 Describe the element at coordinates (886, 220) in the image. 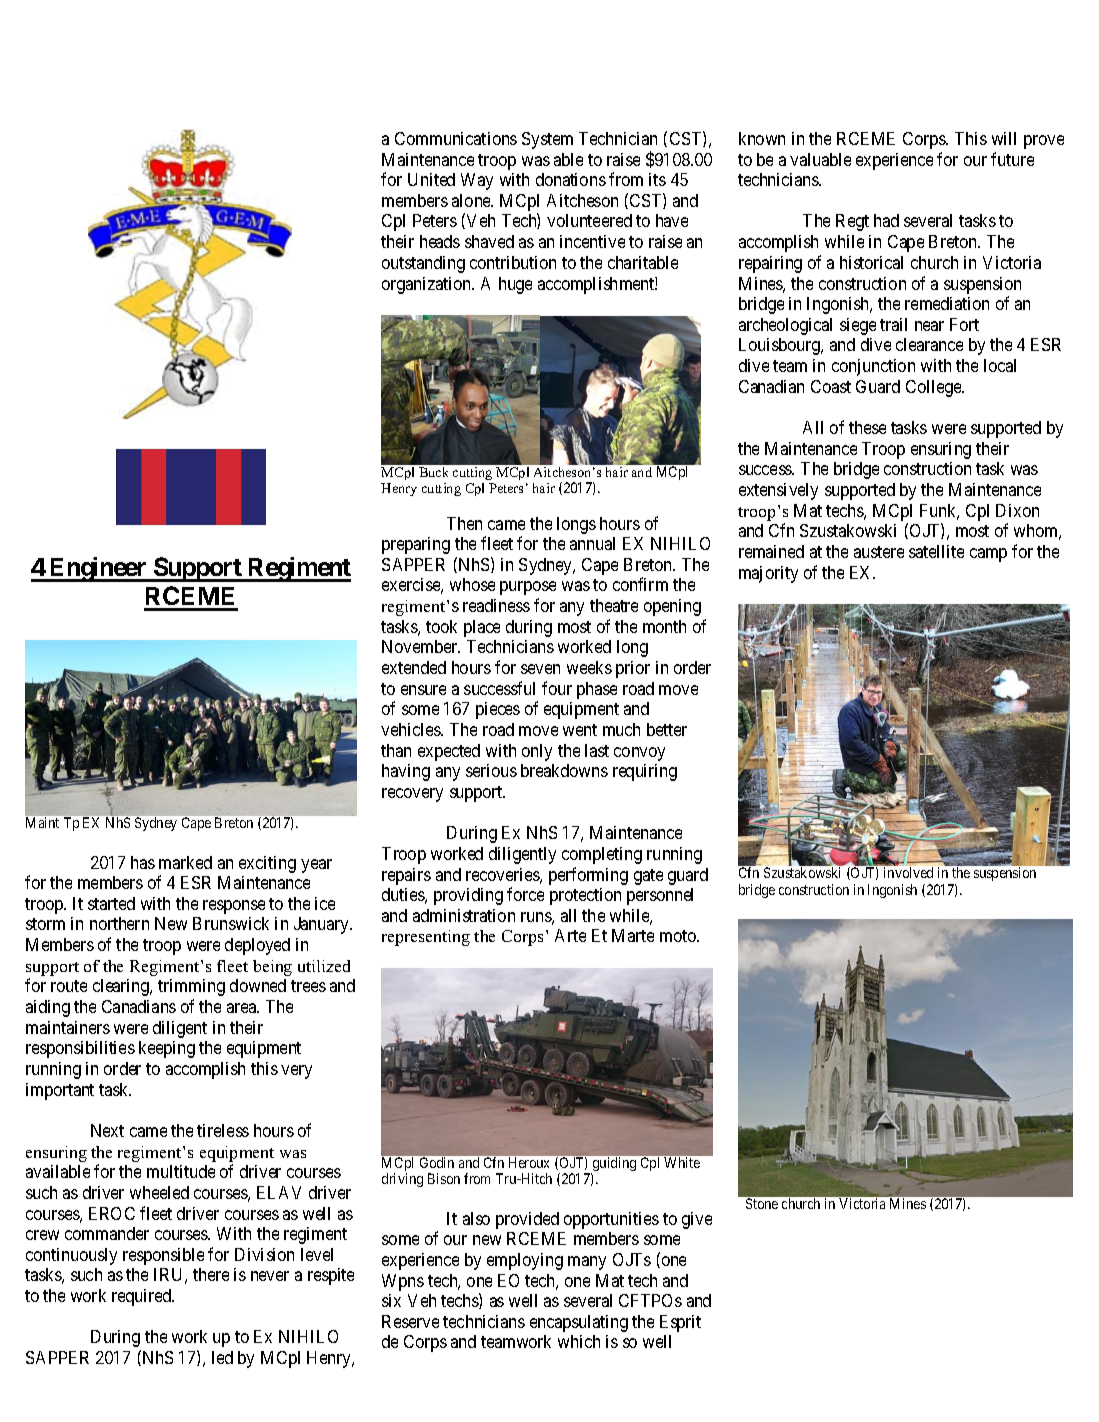

I see `had` at that location.
